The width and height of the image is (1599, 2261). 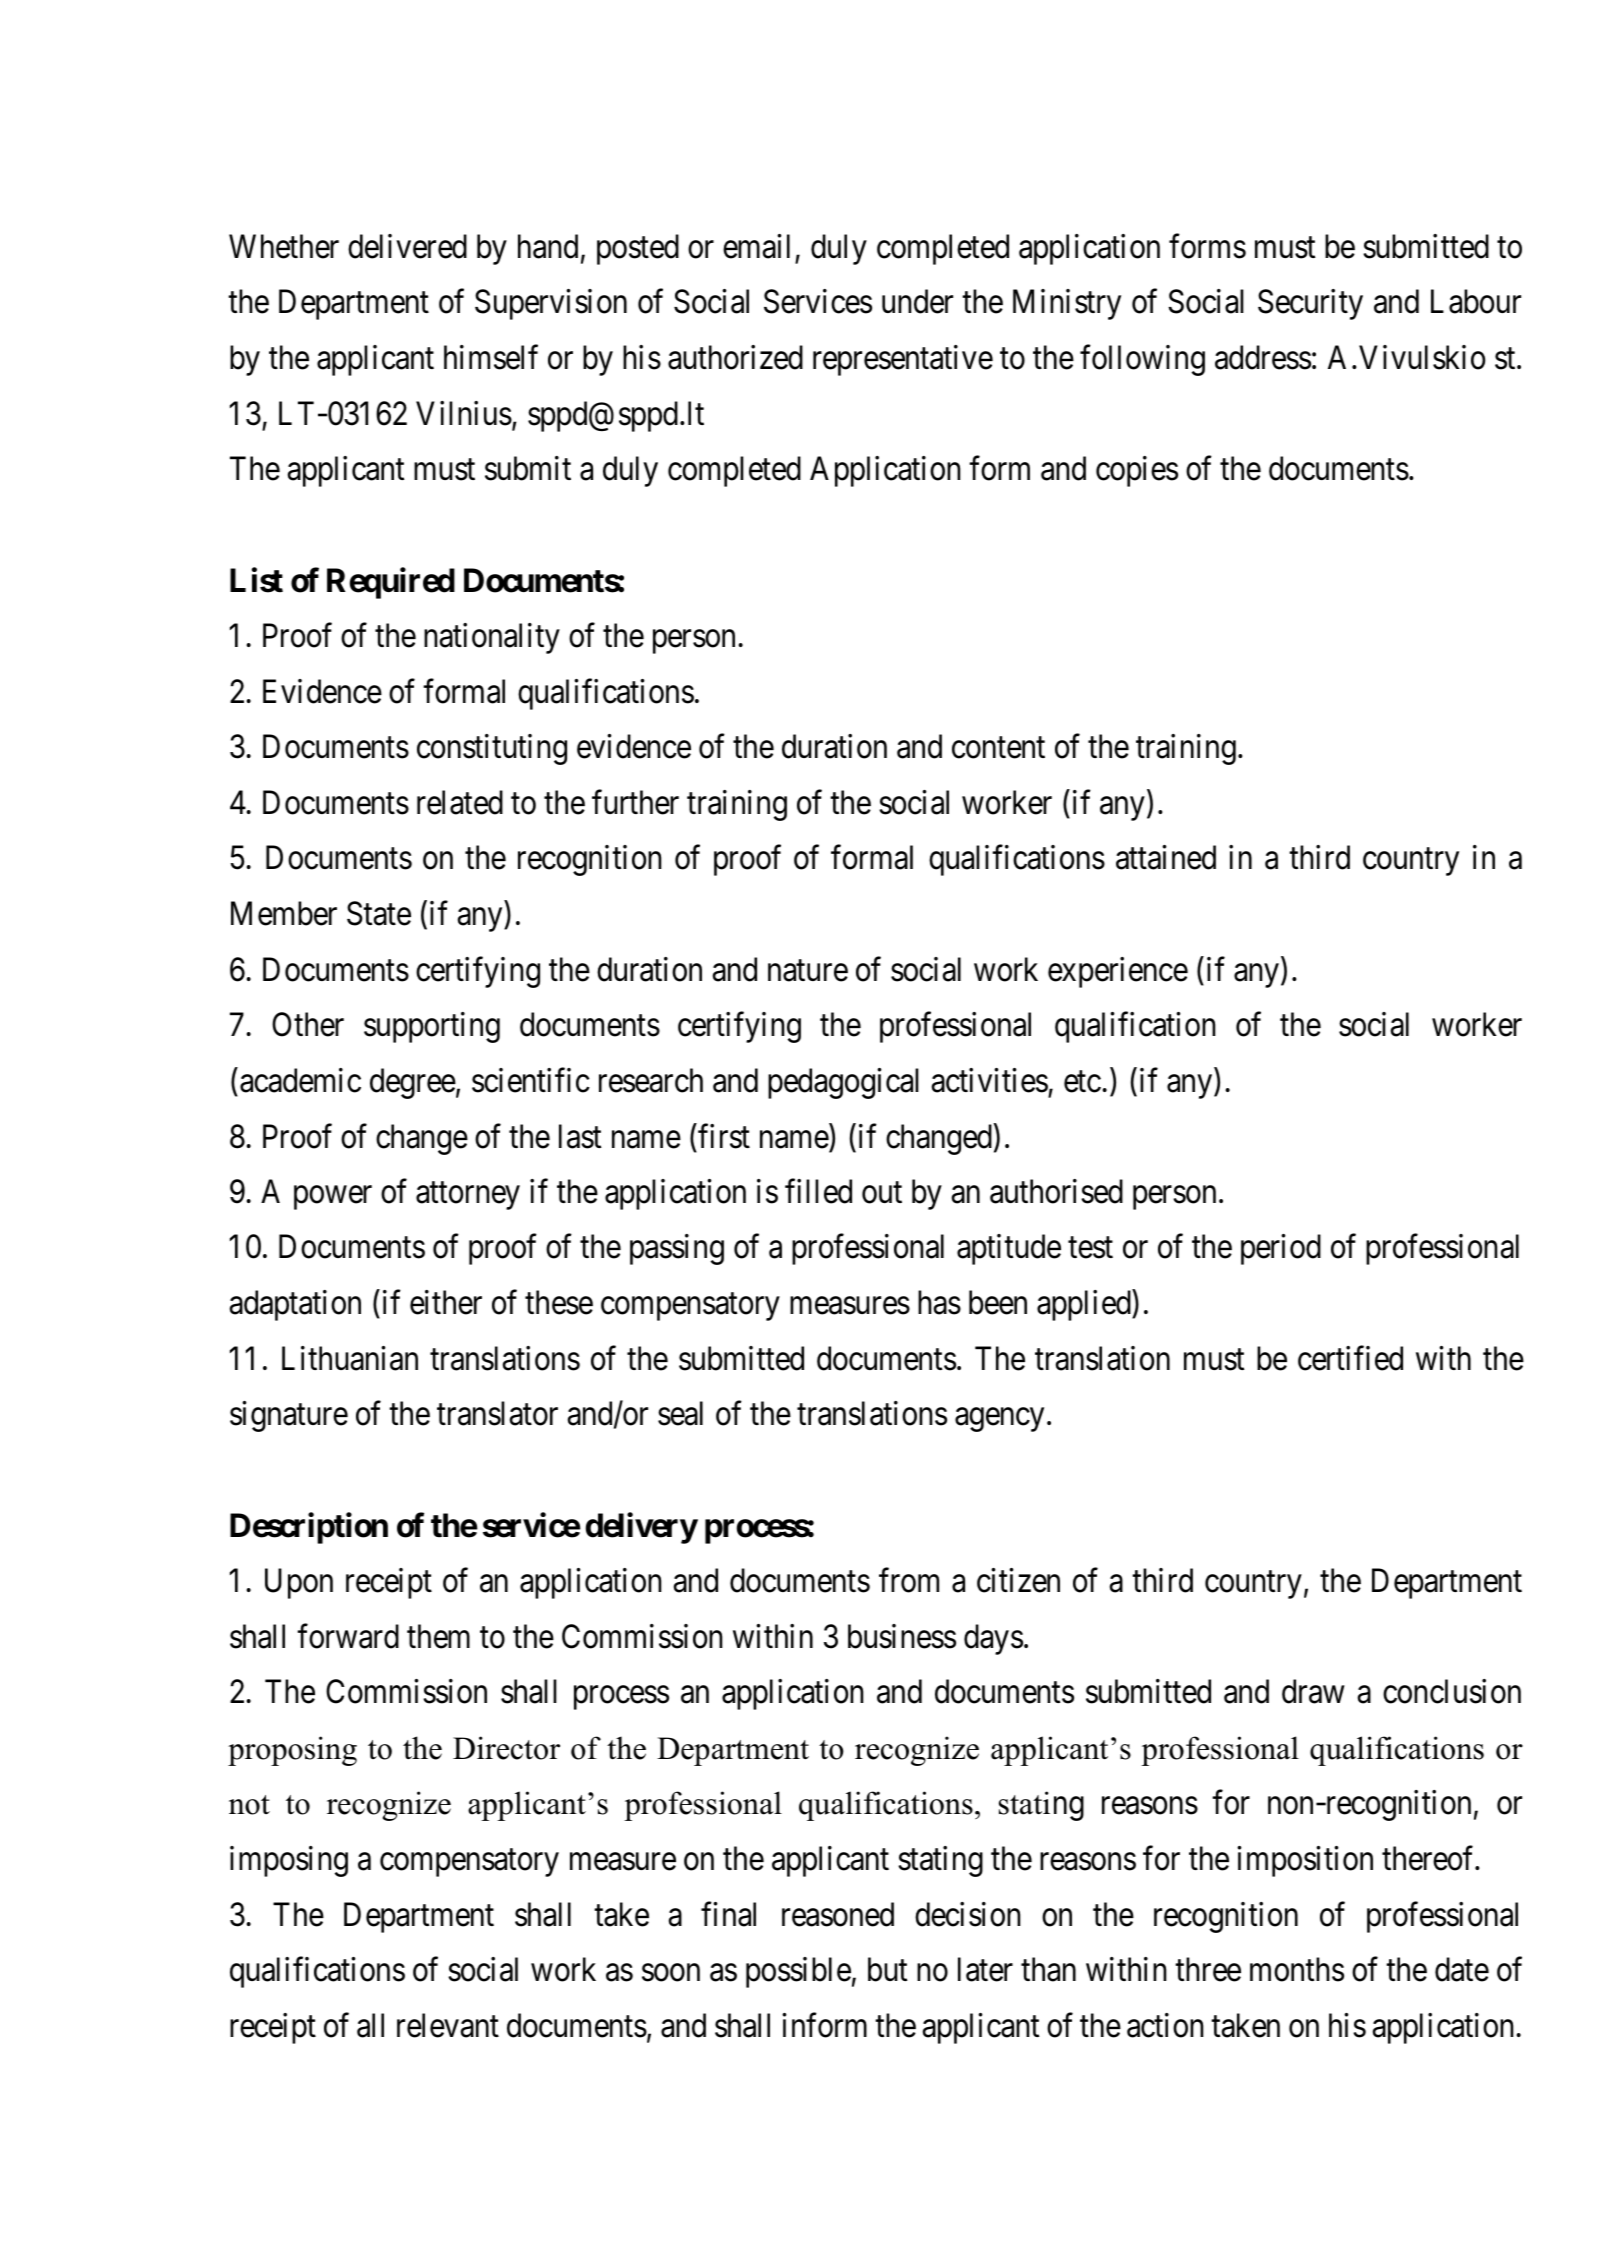 I want to click on Security, so click(x=1310, y=304).
